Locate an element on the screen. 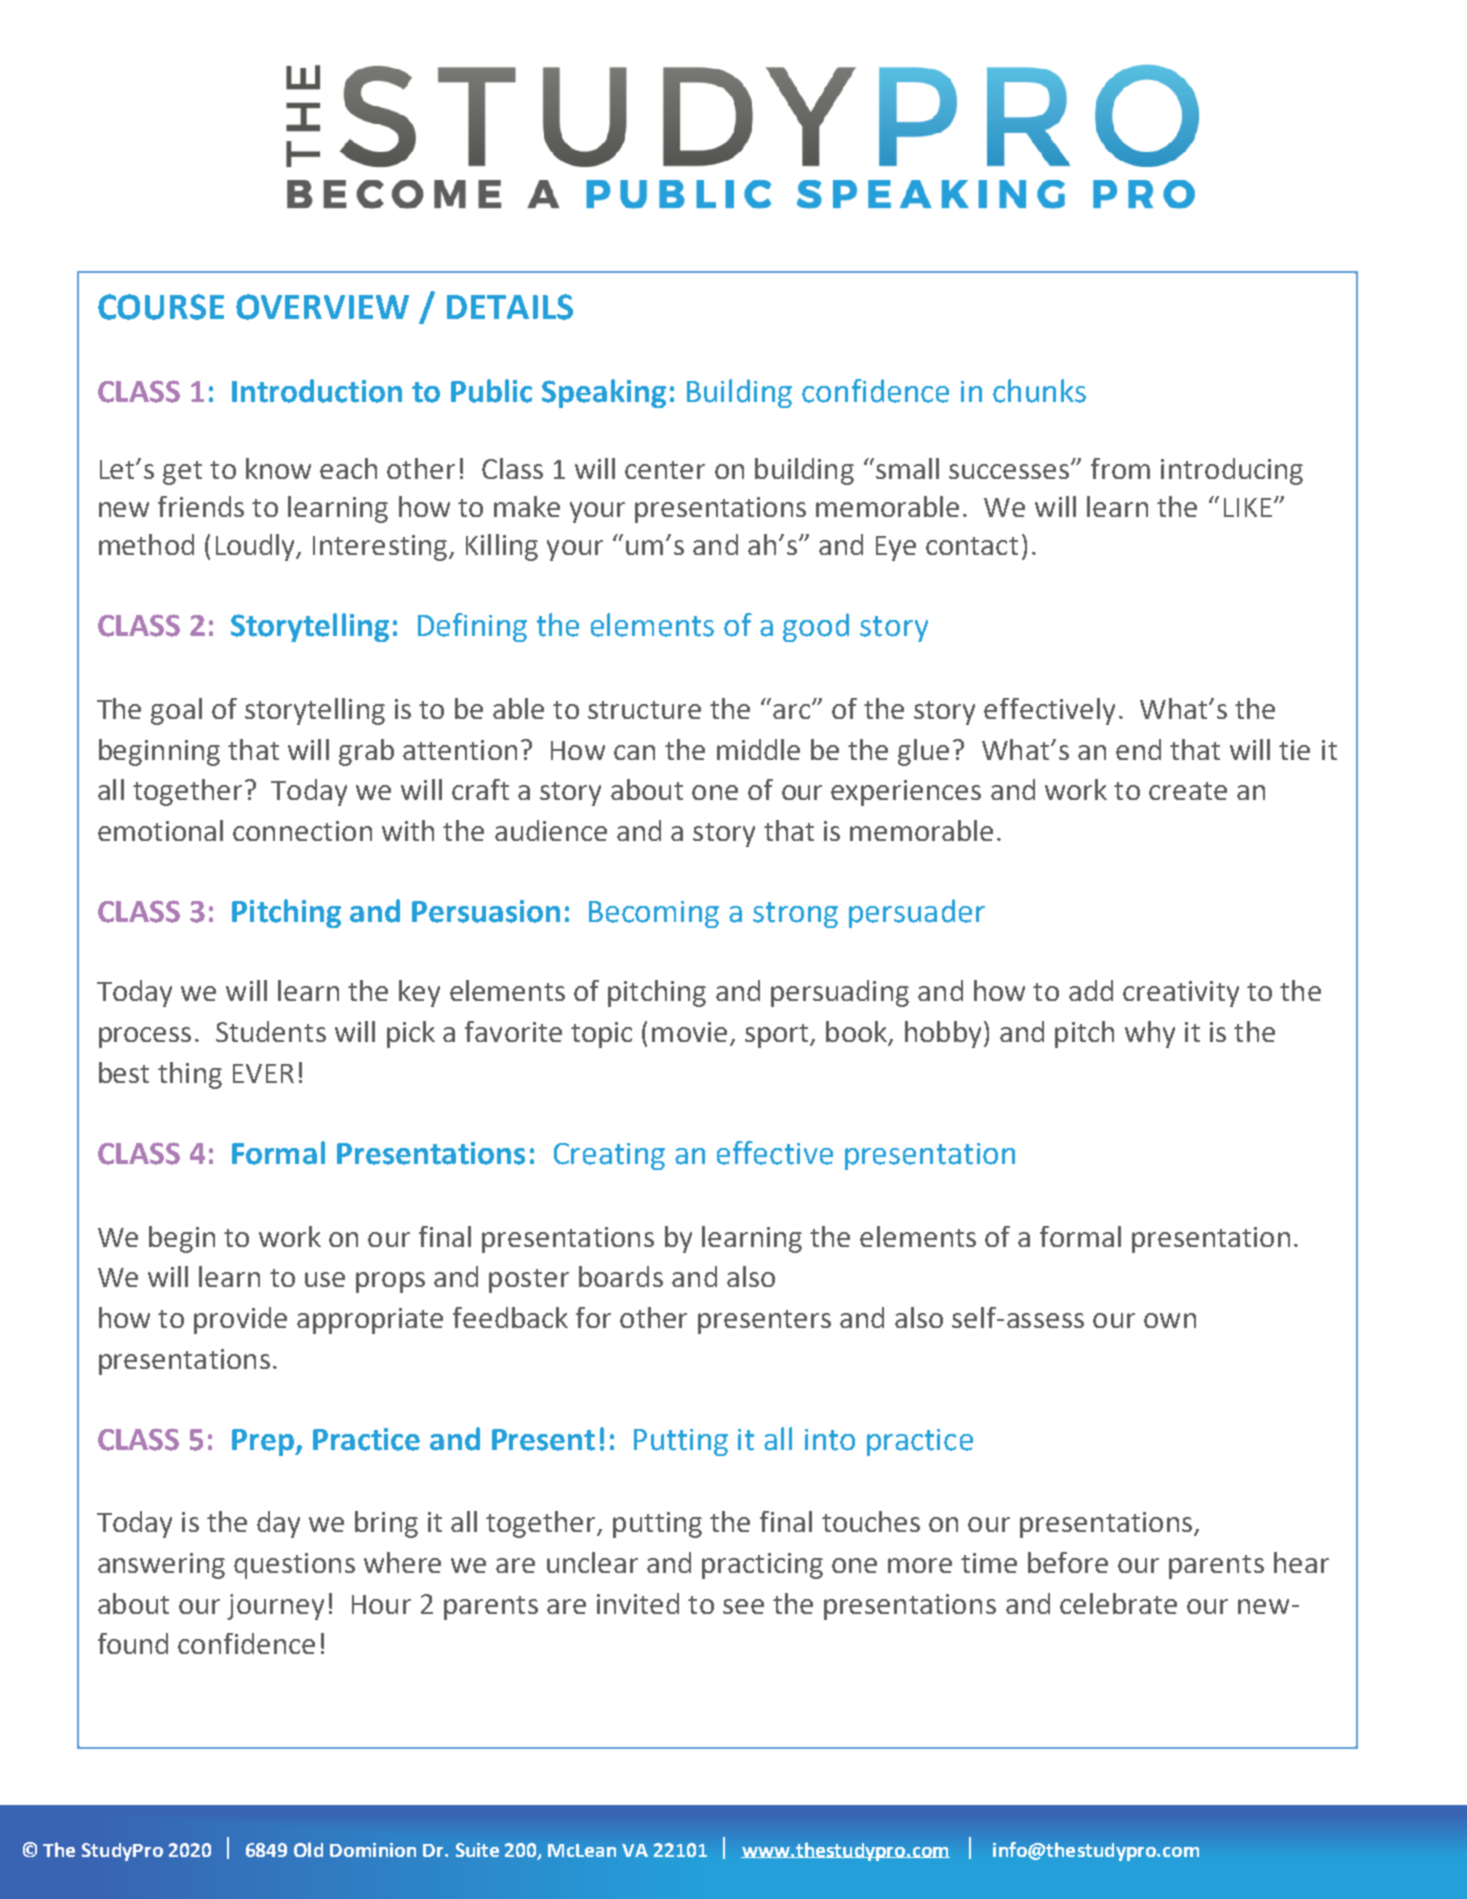  into is located at coordinates (830, 1440).
